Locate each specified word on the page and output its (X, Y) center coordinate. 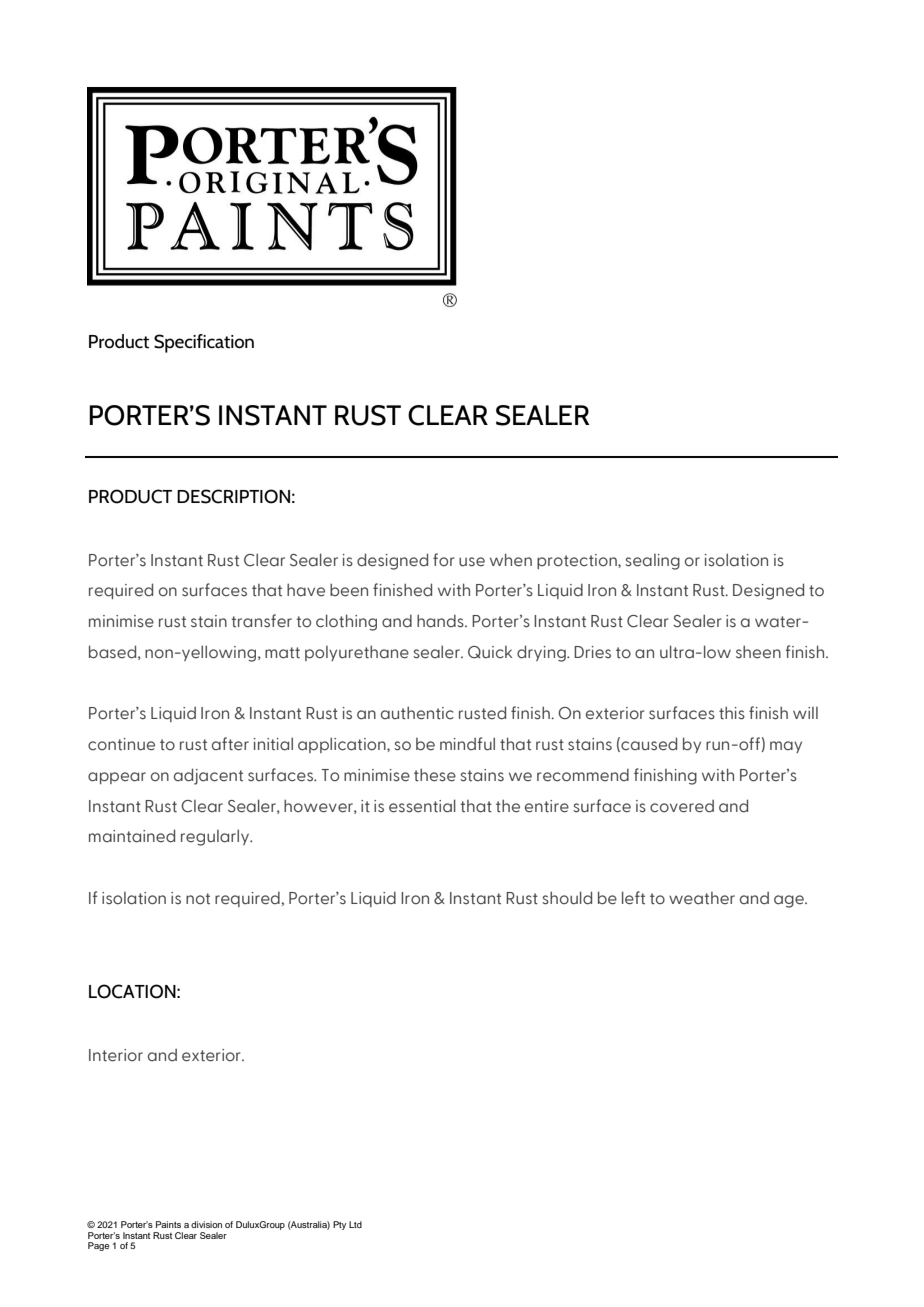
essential (422, 806)
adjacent (208, 776)
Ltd (355, 1224)
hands (441, 621)
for (444, 560)
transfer (262, 621)
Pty (339, 1225)
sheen (758, 652)
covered (682, 806)
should (567, 898)
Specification (204, 343)
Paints (168, 1224)
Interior (116, 1055)
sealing (652, 562)
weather (702, 898)
